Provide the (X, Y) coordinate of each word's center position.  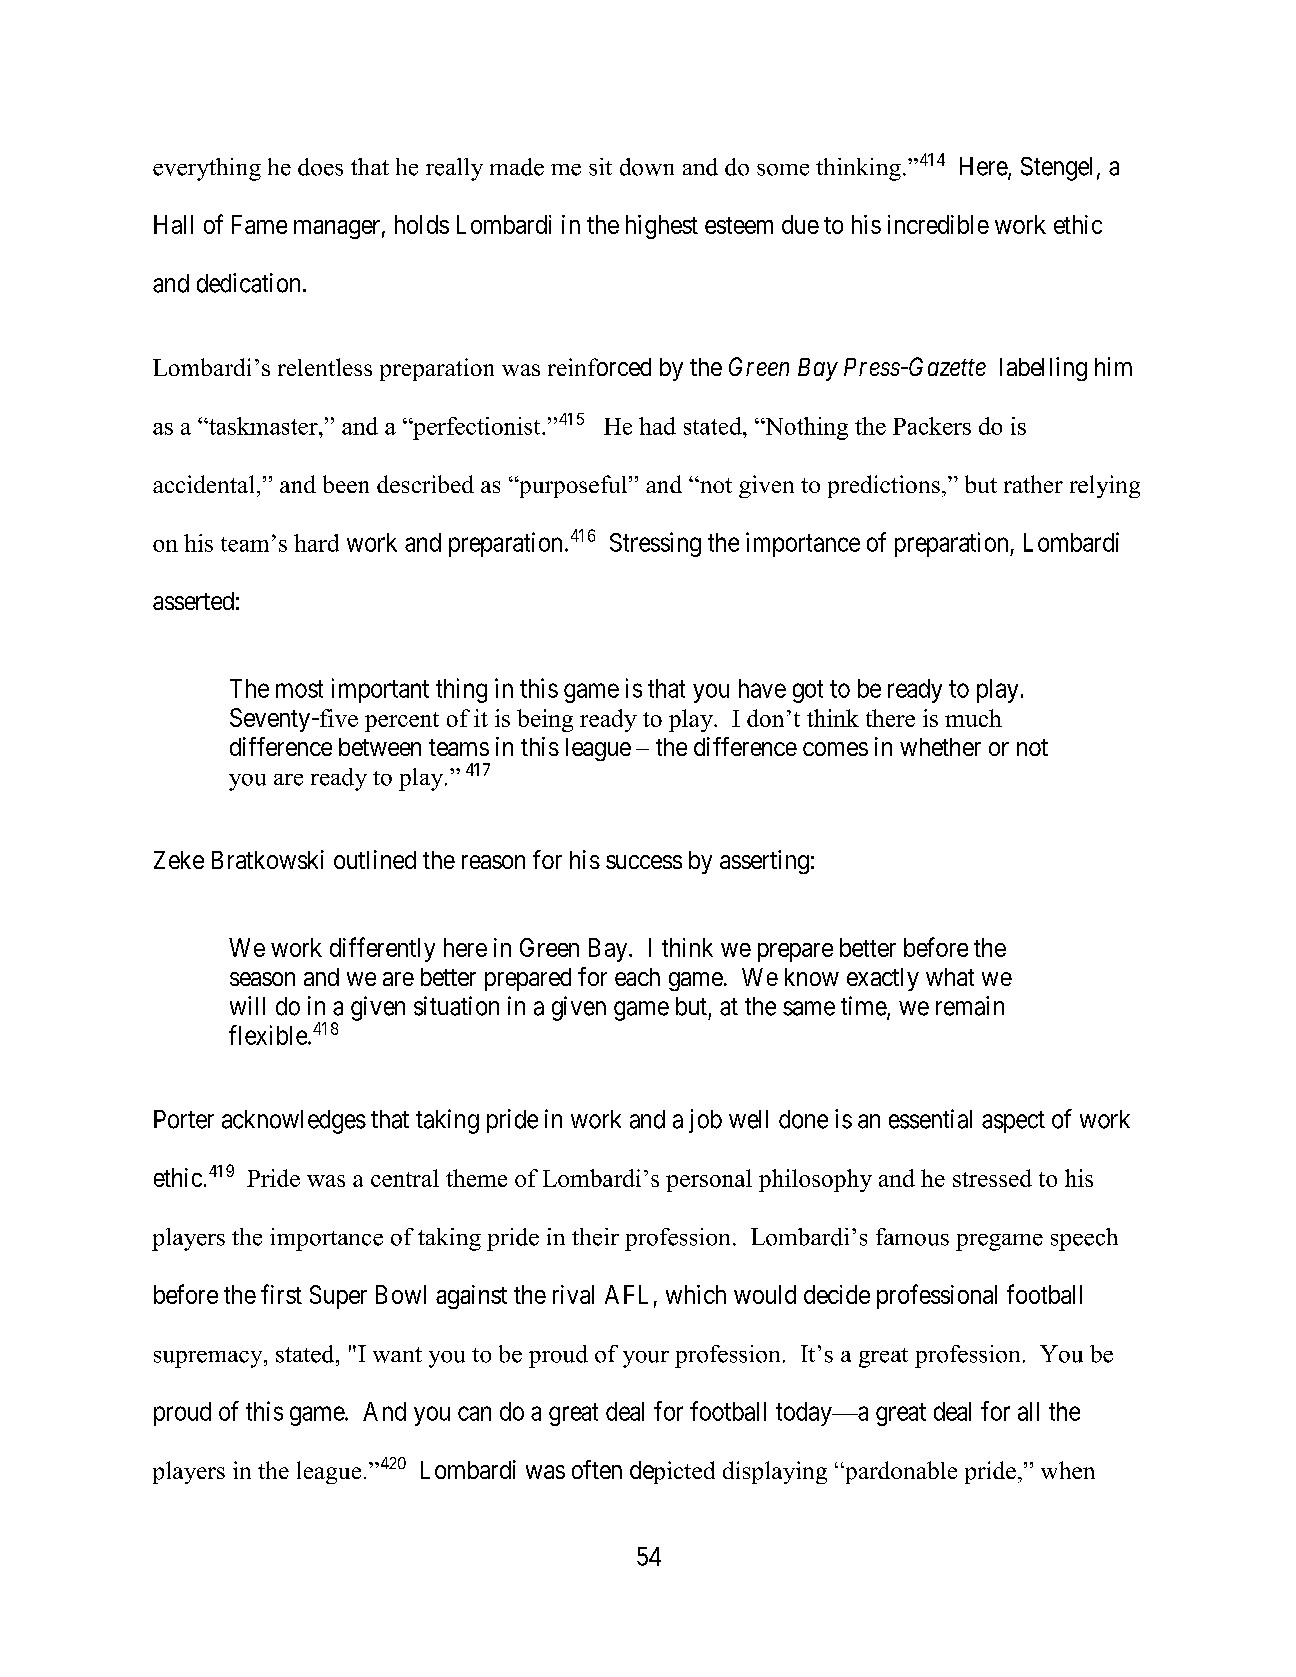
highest (662, 227)
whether (940, 747)
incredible (938, 224)
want (397, 1355)
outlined (375, 859)
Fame (259, 224)
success (644, 862)
